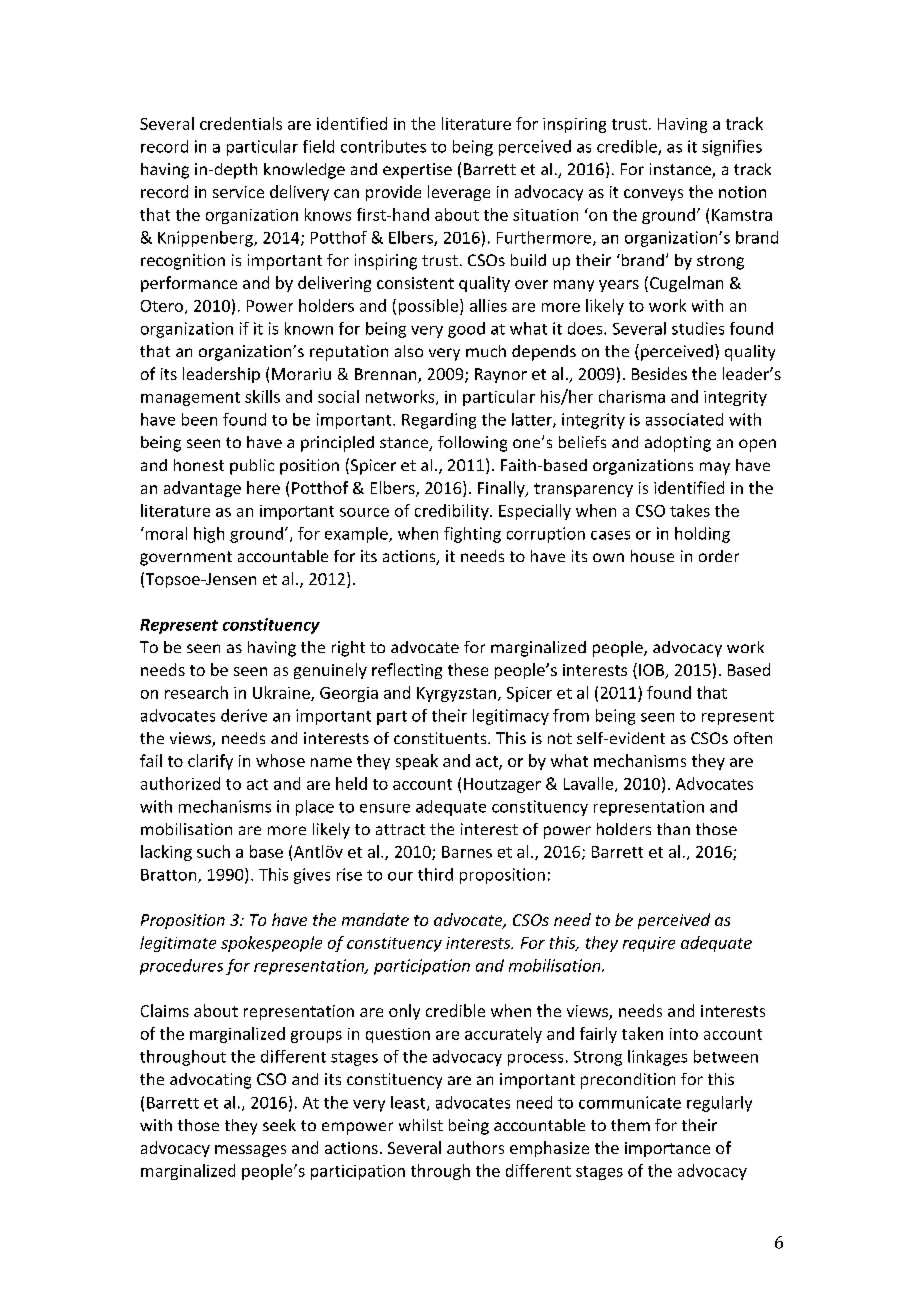 The image size is (924, 1308). Describe the element at coordinates (250, 1151) in the document. I see `messages` at that location.
